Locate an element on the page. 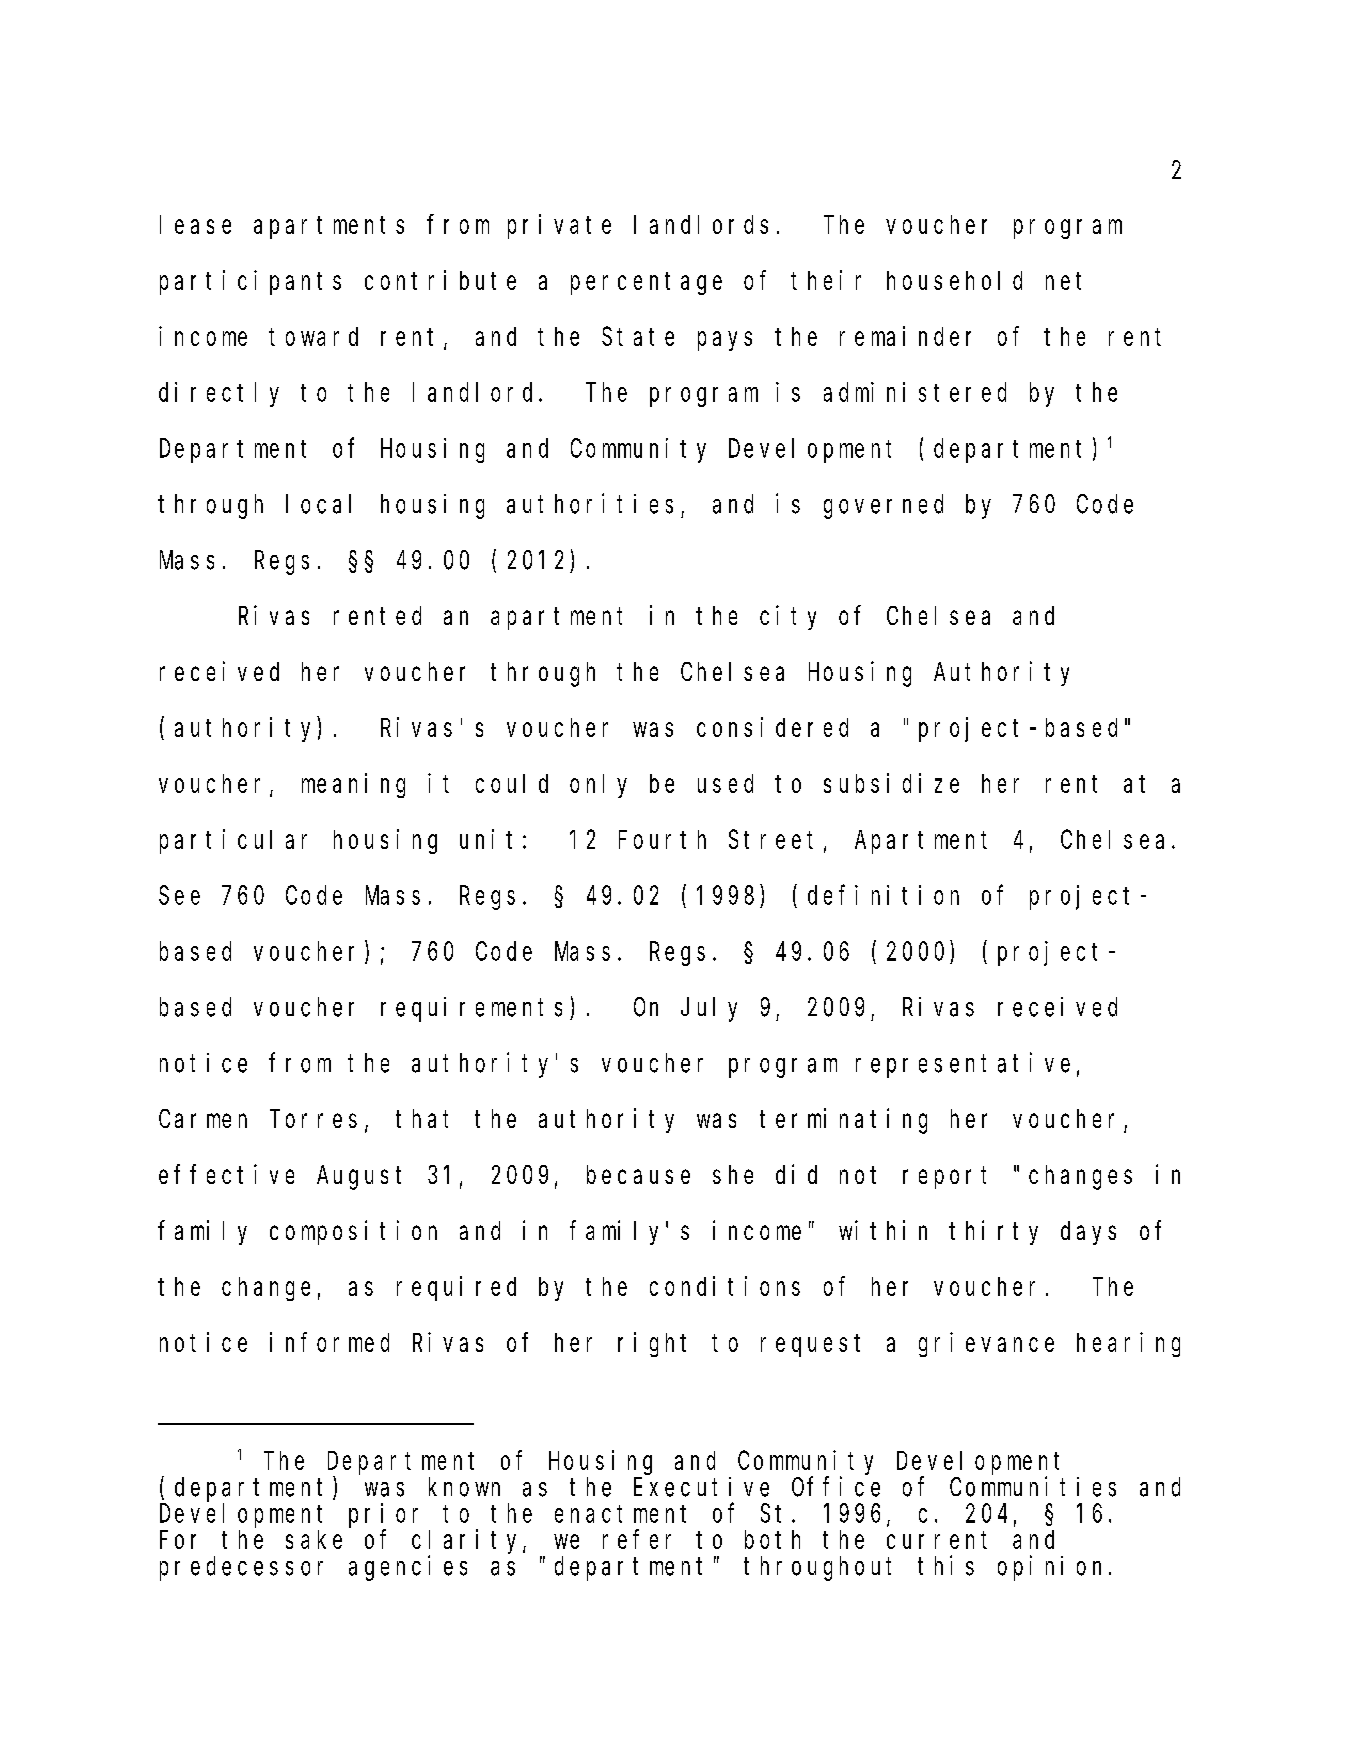 This page has width=1345, height=1740. grievance is located at coordinates (986, 1344).
